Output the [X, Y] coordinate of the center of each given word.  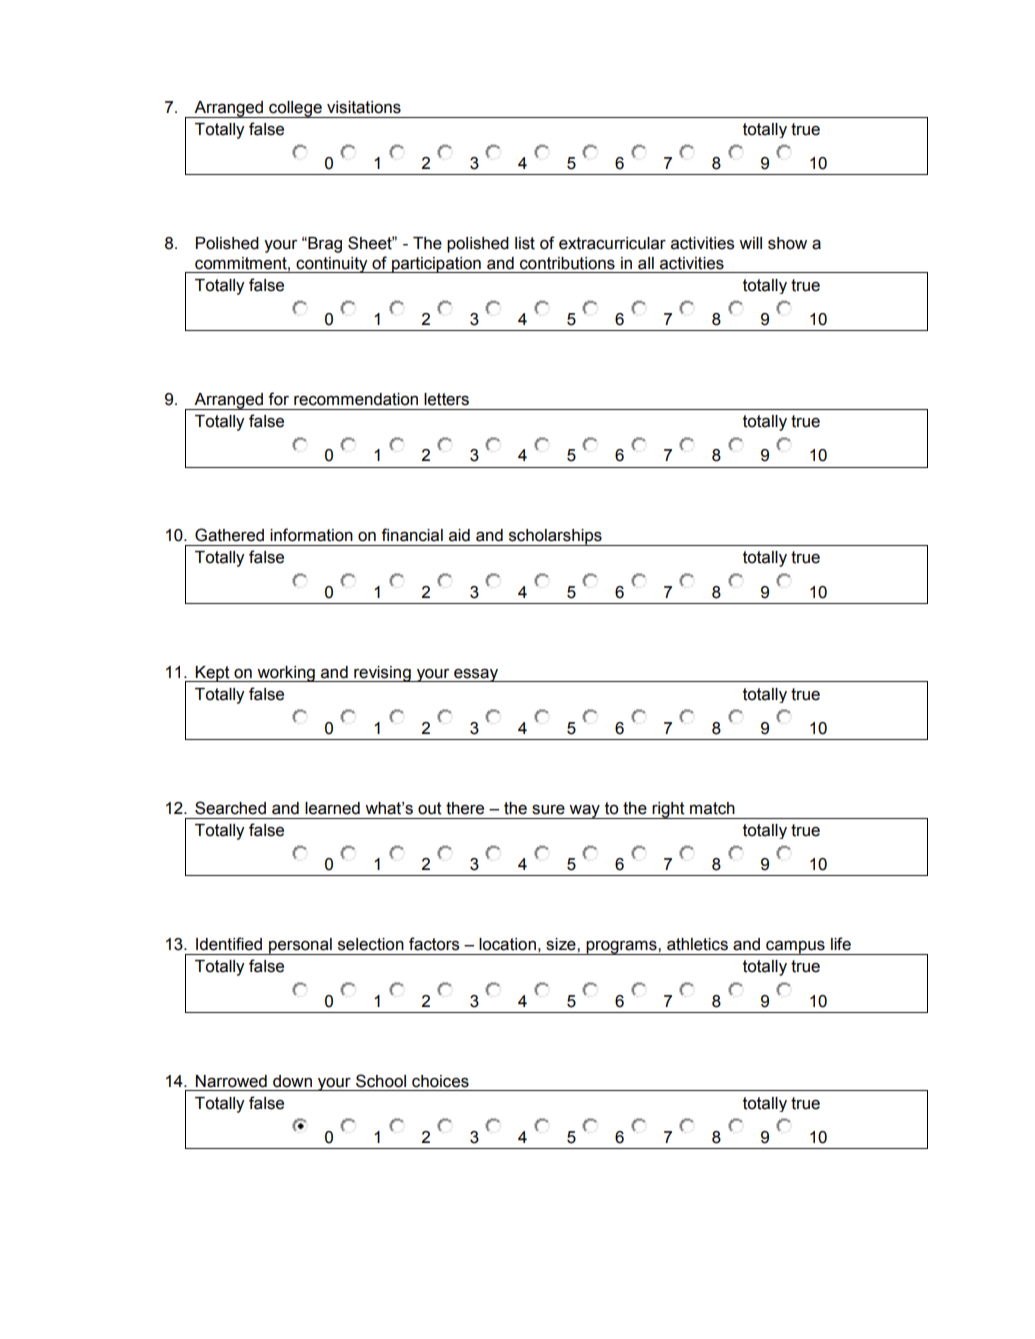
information [311, 535]
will [750, 243]
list [525, 243]
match [712, 808]
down [292, 1081]
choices [440, 1081]
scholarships [555, 537]
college [295, 109]
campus [795, 947]
